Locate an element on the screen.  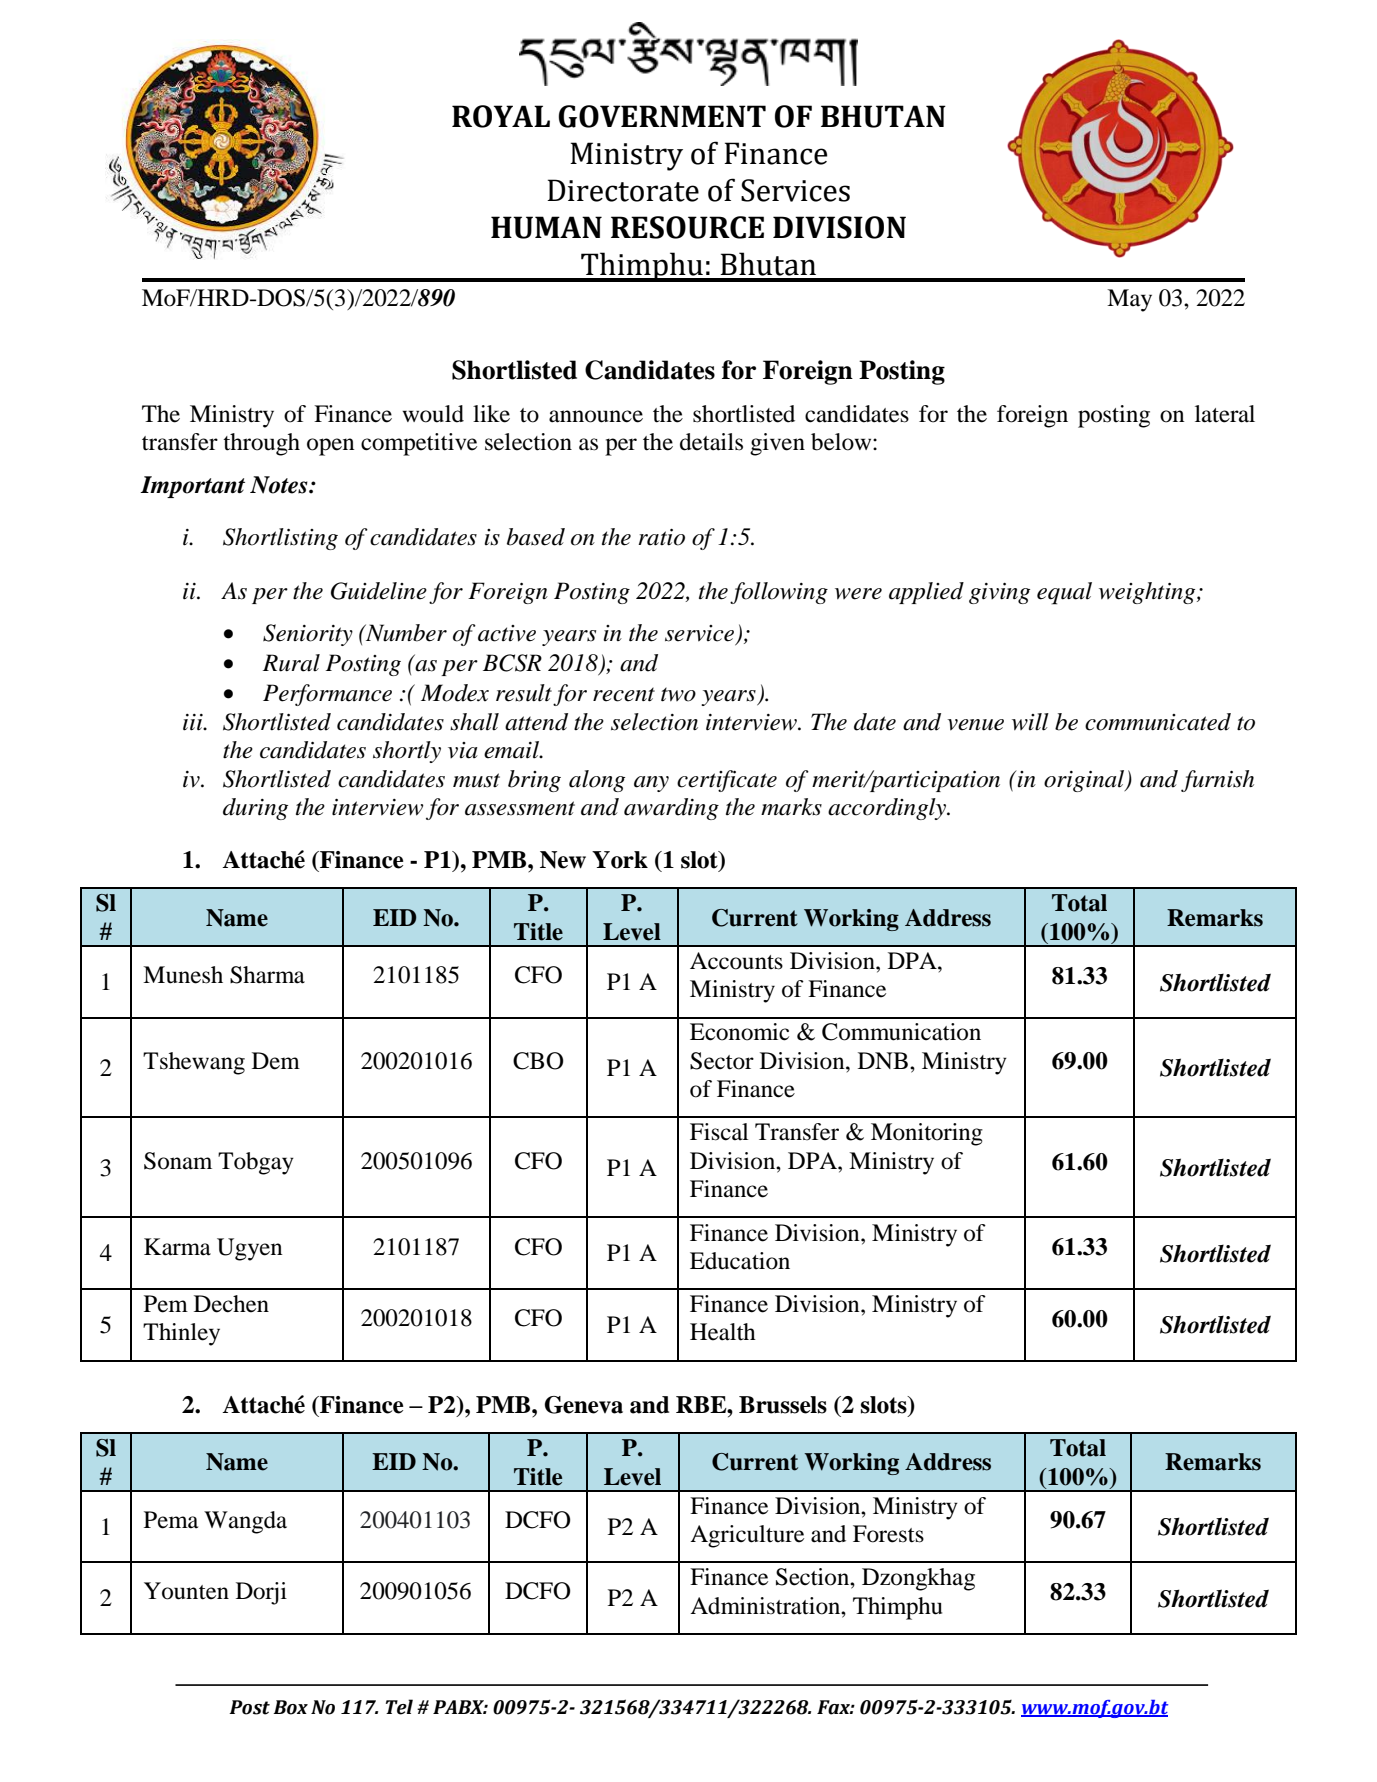
equal is located at coordinates (1064, 593).
